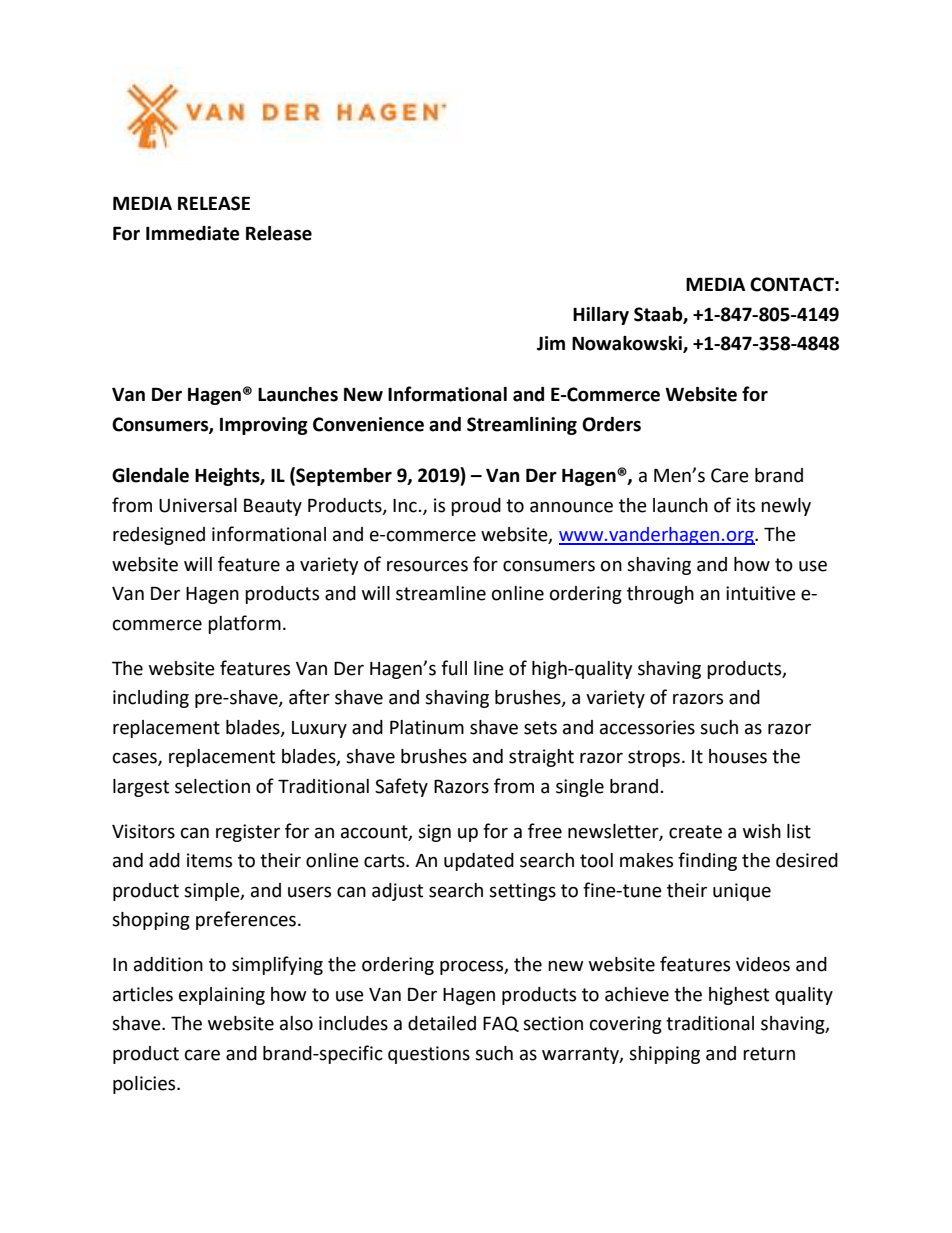  What do you see at coordinates (454, 668) in the document?
I see `full` at bounding box center [454, 668].
